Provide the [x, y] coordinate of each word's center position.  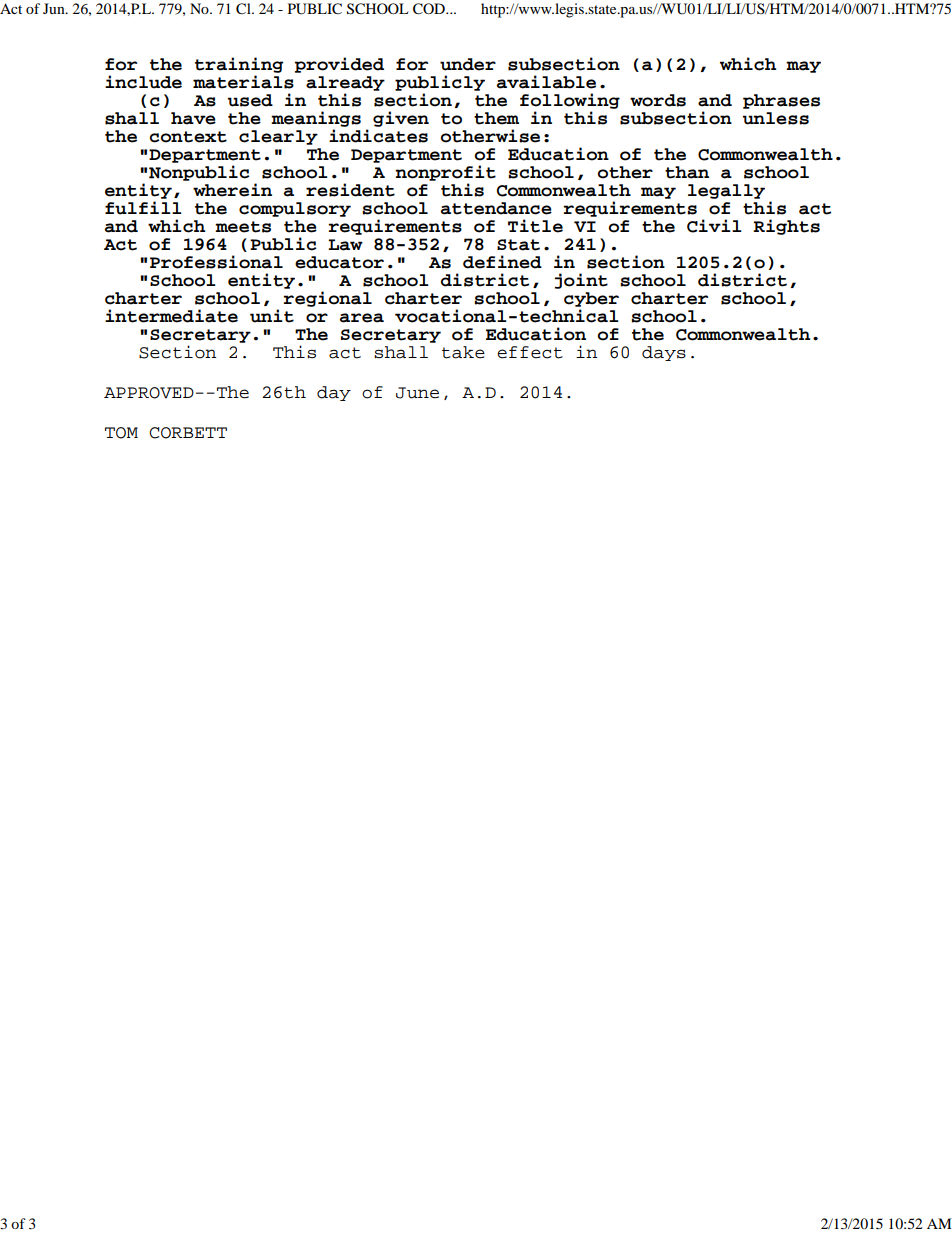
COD [430, 9]
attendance [496, 208]
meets [243, 227]
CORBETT [188, 433]
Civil [714, 226]
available [546, 82]
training [239, 65]
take [463, 352]
